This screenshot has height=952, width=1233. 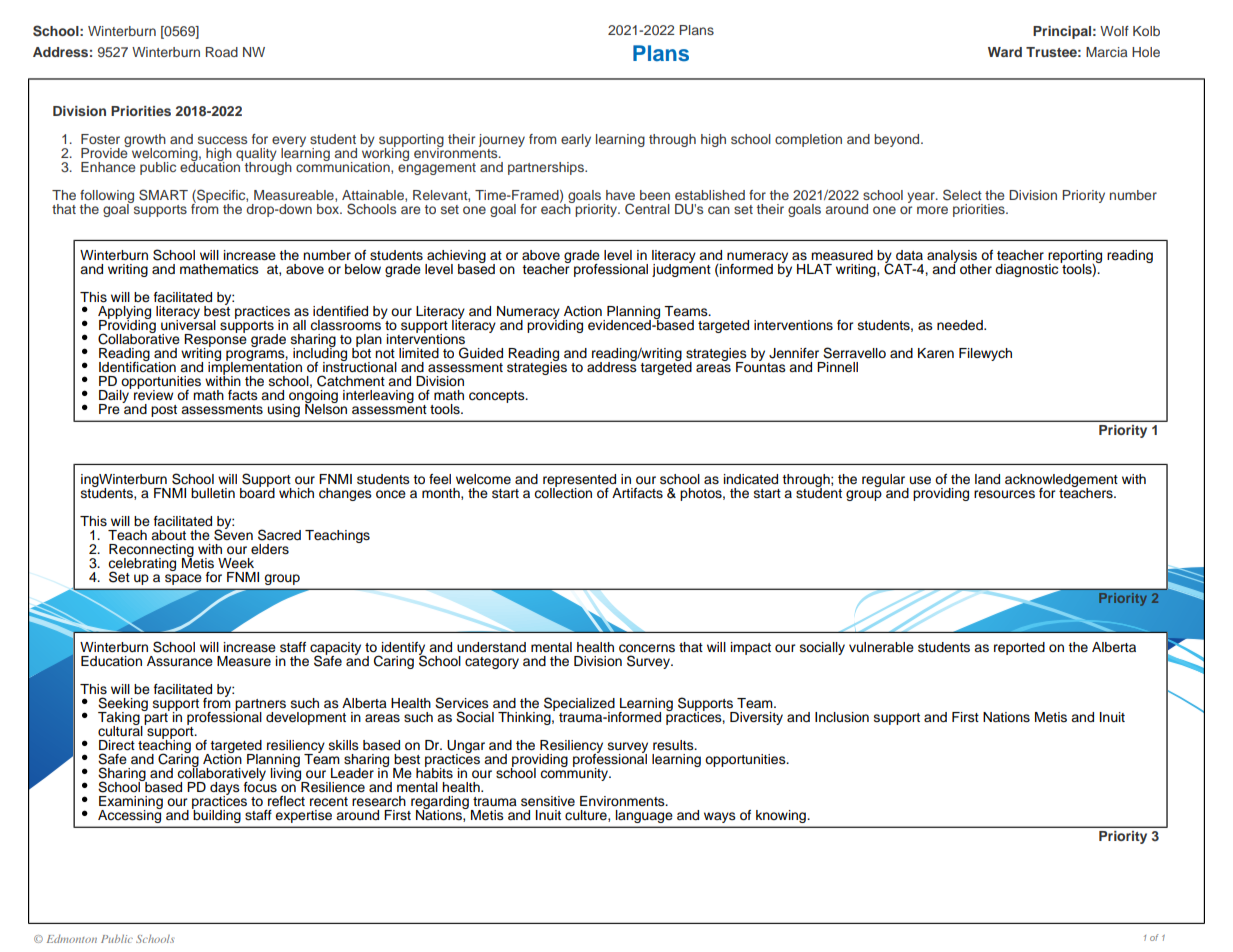 What do you see at coordinates (188, 323) in the screenshot?
I see `universal` at bounding box center [188, 323].
